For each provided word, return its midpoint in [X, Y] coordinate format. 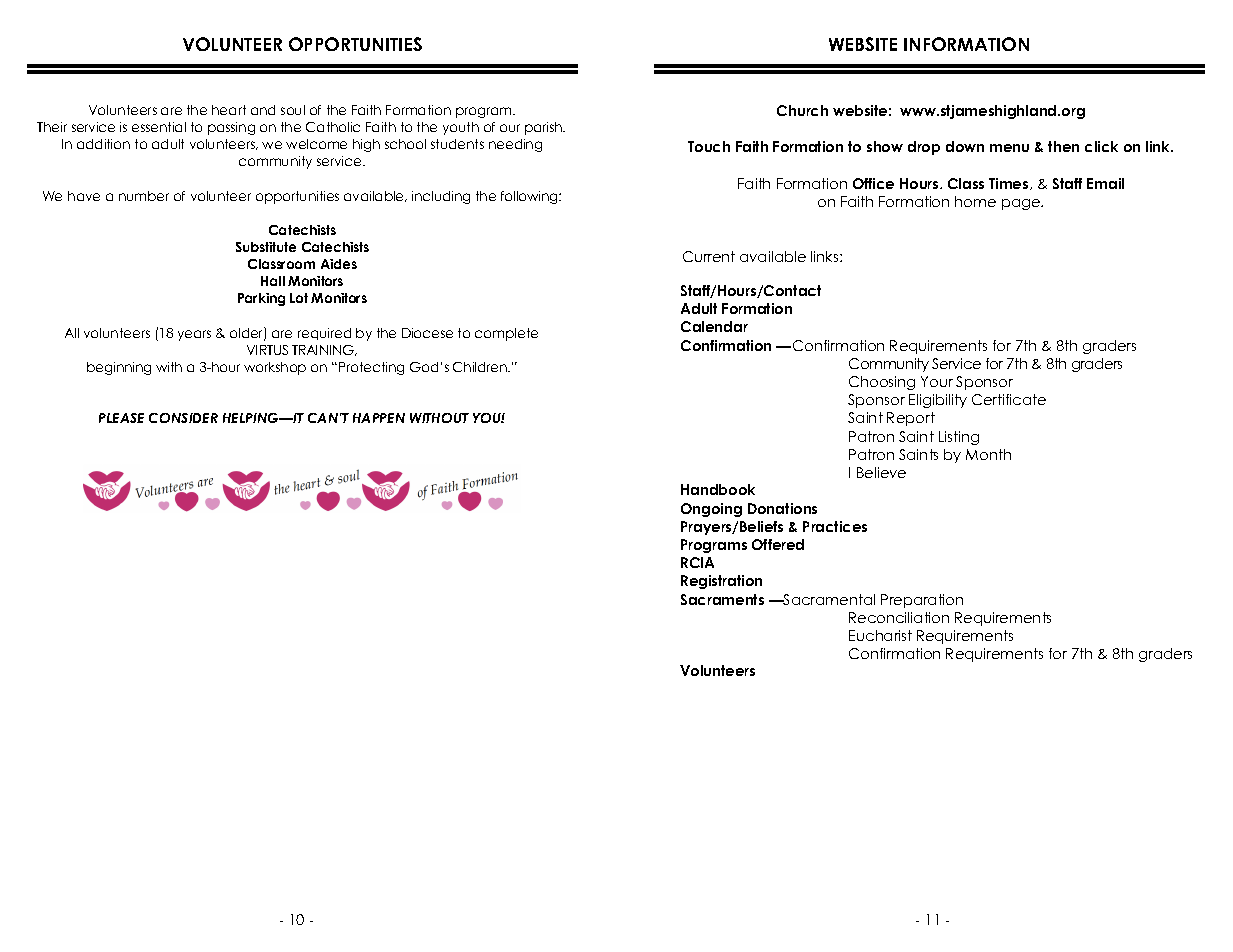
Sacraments [722, 599]
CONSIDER [183, 418]
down [965, 146]
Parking [261, 299]
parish [544, 128]
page [1022, 204]
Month [988, 454]
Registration [721, 582]
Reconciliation [899, 617]
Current [709, 256]
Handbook [718, 489]
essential [159, 127]
